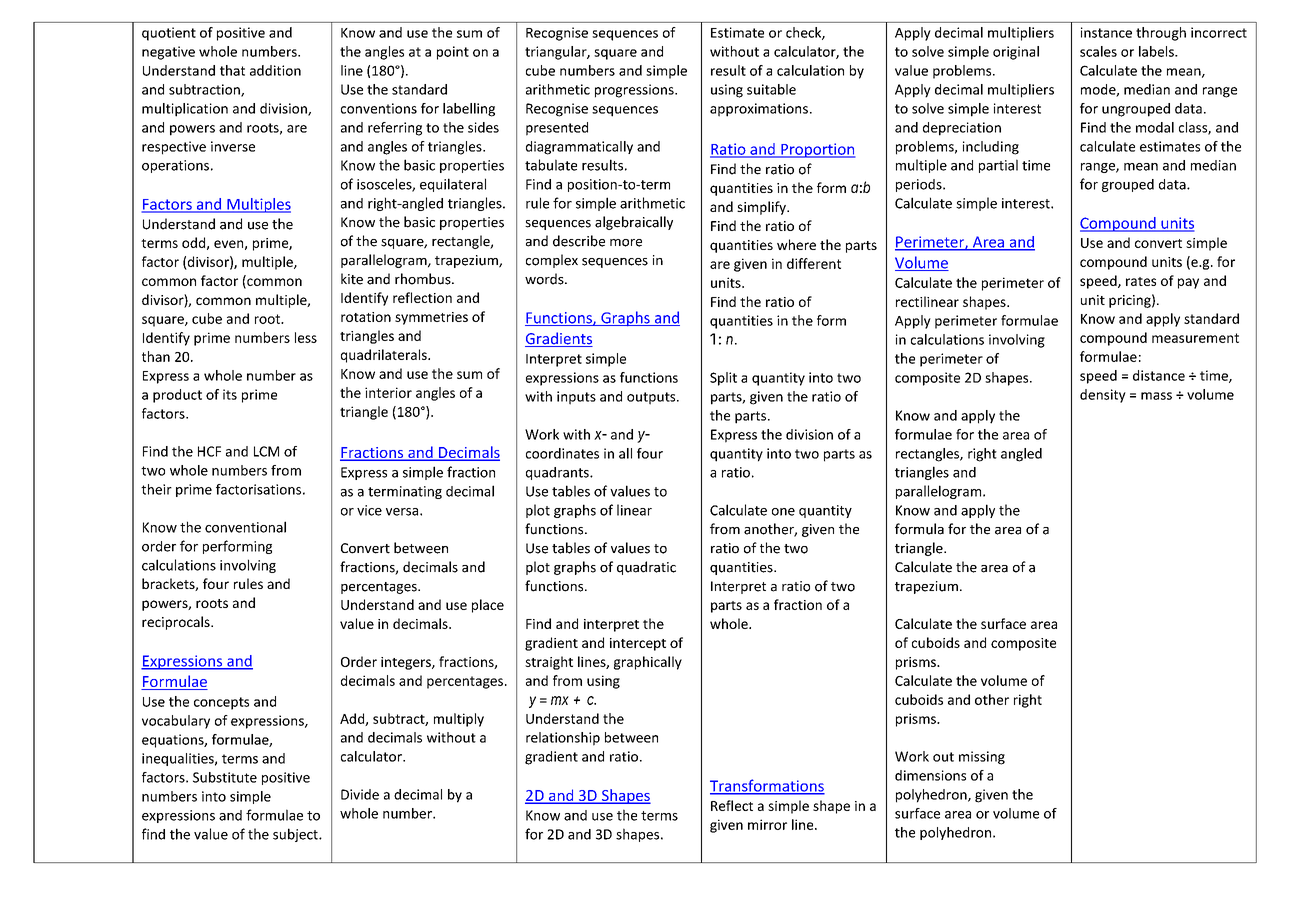  What do you see at coordinates (296, 835) in the document?
I see `subject` at bounding box center [296, 835].
